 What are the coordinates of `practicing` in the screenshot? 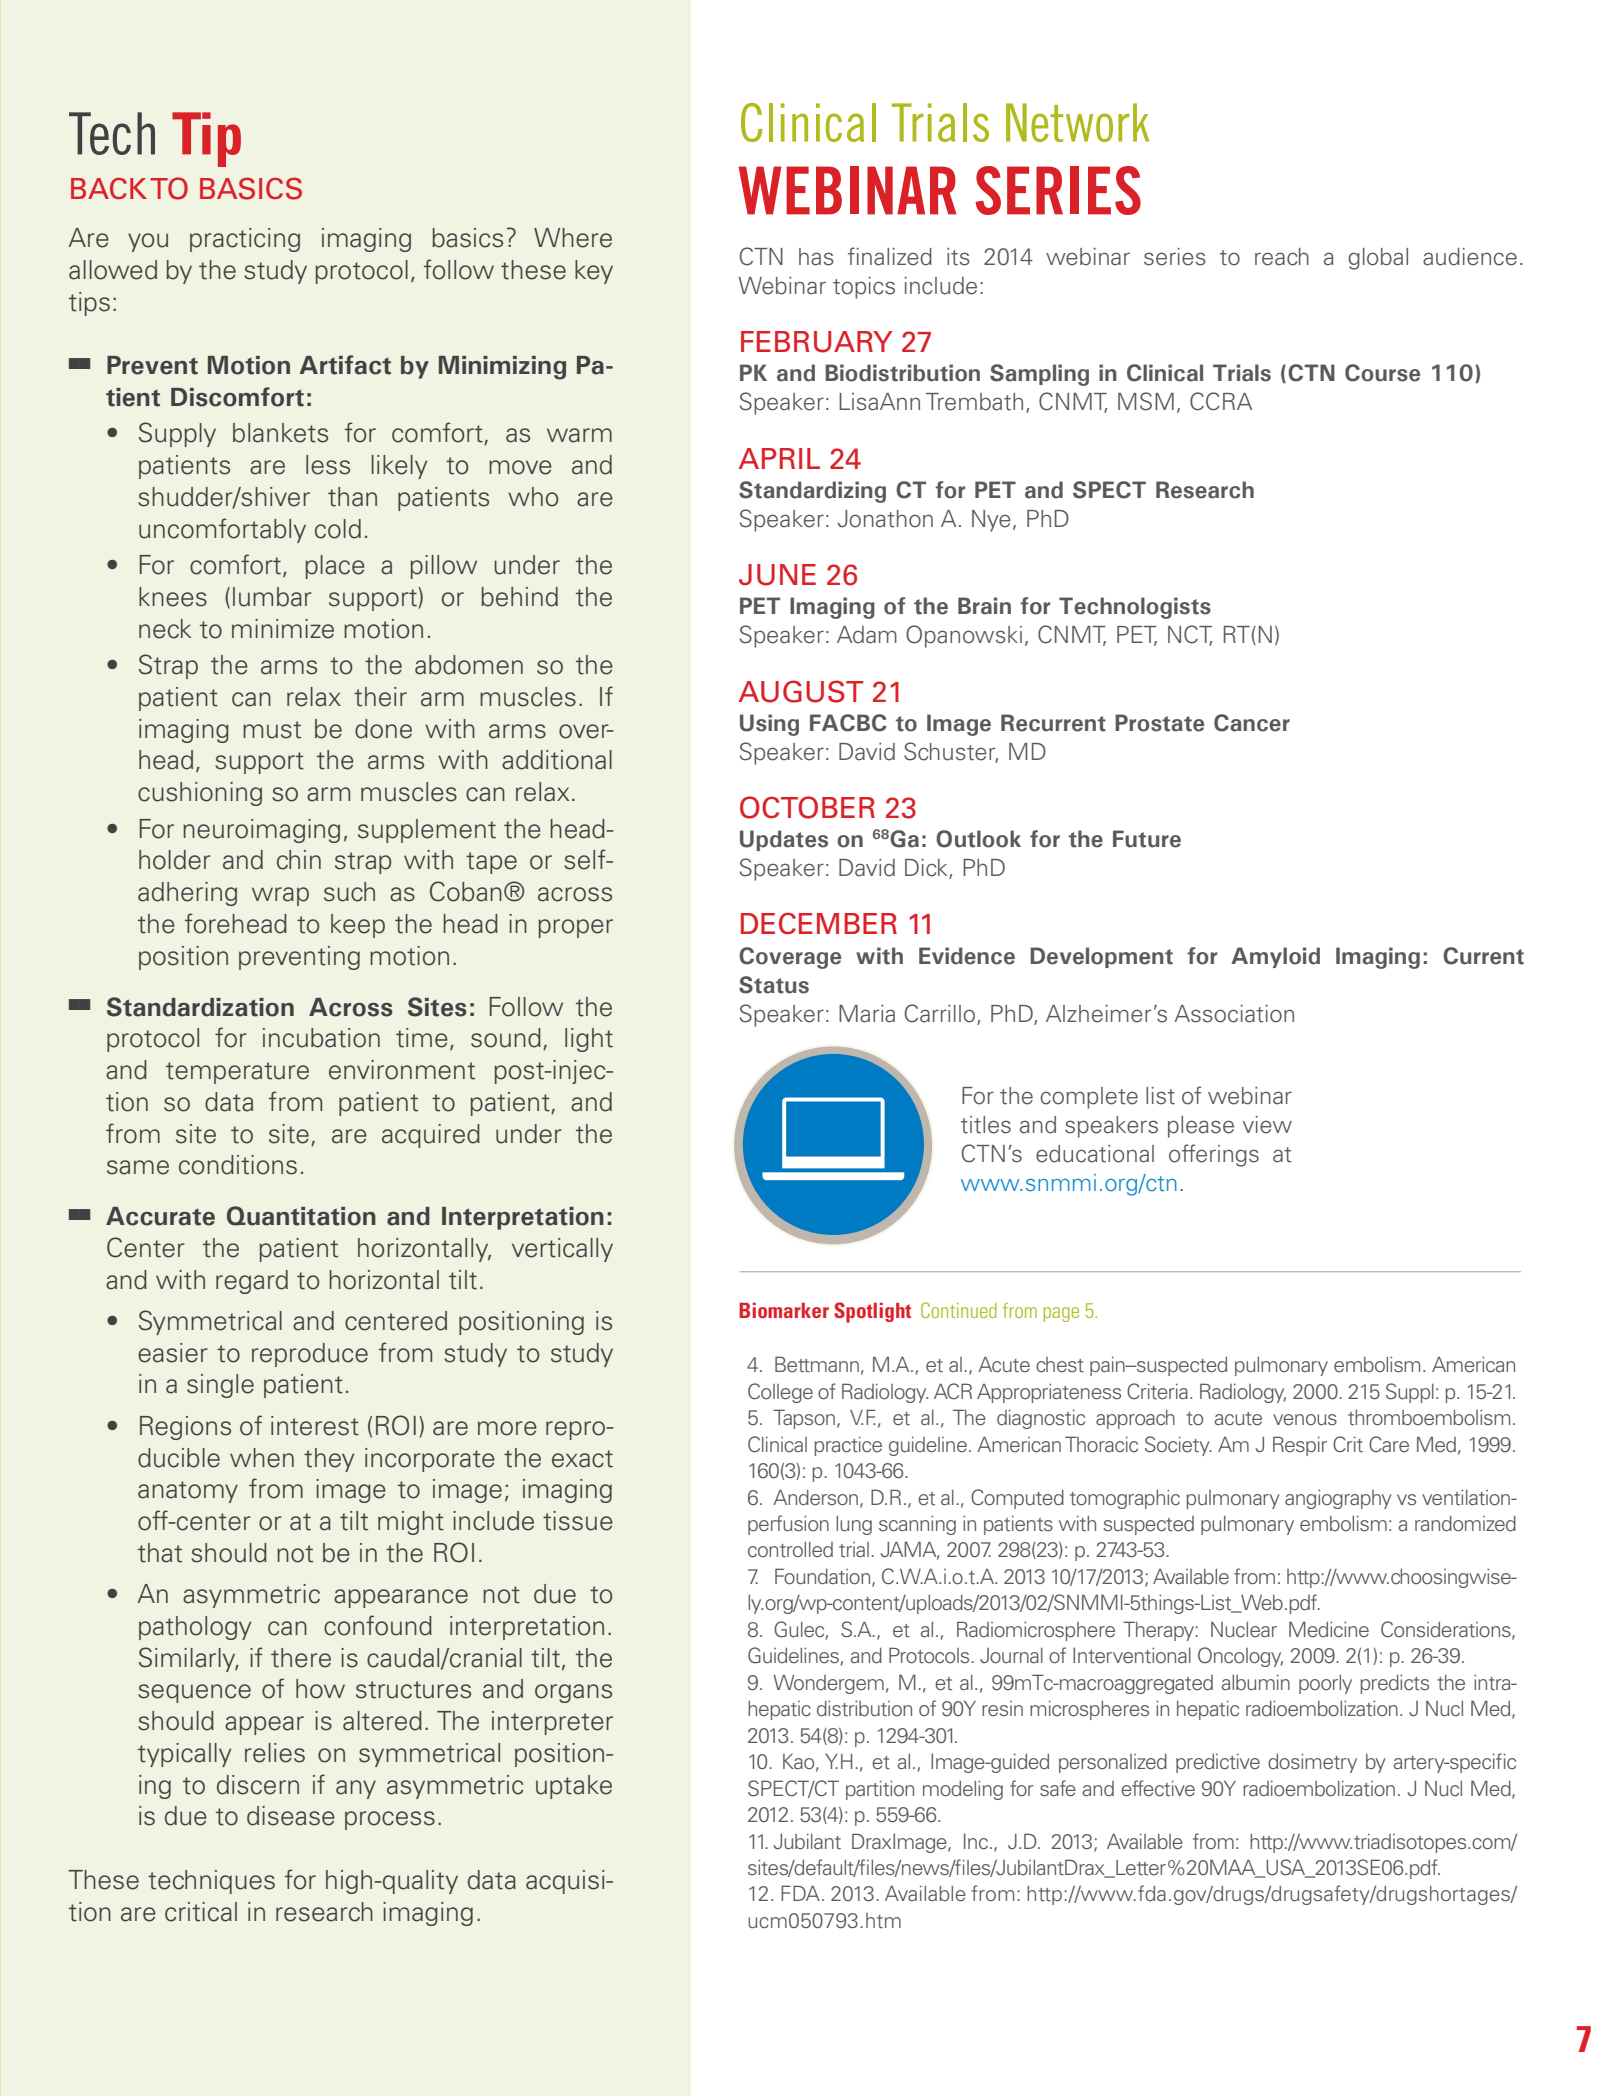 It's located at (245, 240).
